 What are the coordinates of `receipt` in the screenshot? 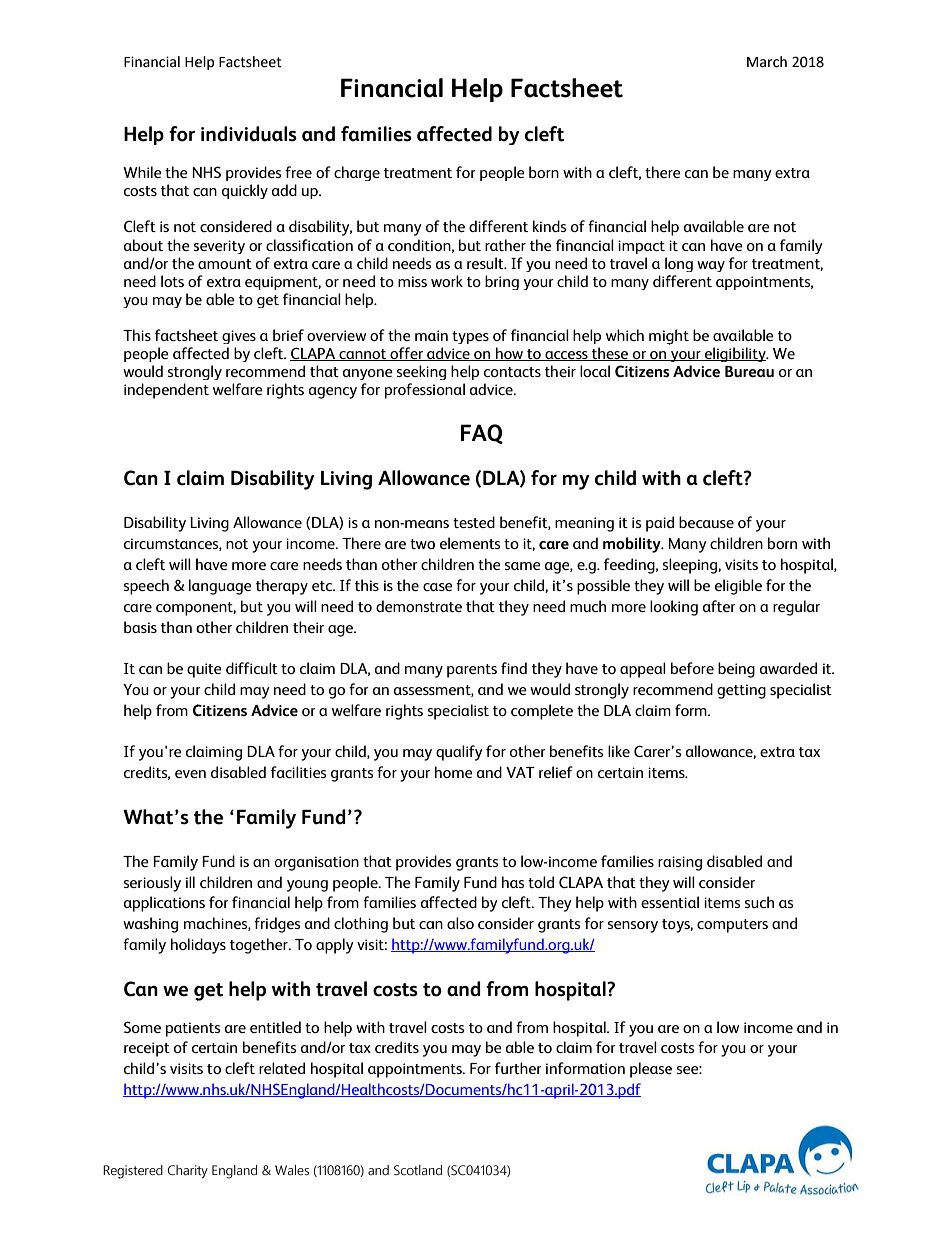 It's located at (147, 1049).
